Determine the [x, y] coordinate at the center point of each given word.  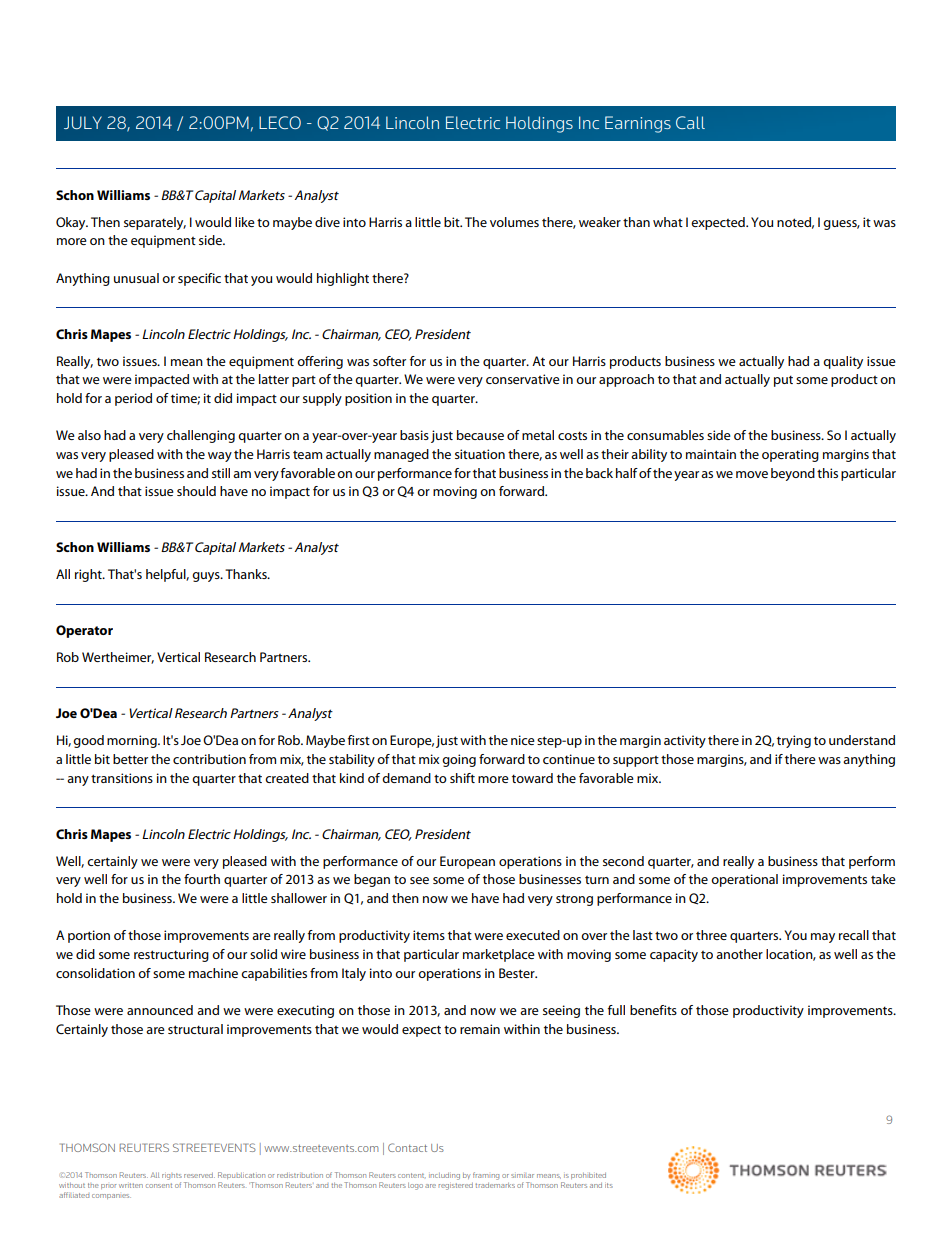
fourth [202, 879]
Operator [84, 631]
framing [486, 1176]
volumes [514, 222]
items [429, 935]
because [480, 435]
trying [794, 741]
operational [744, 880]
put [783, 381]
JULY [83, 122]
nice [523, 740]
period [133, 399]
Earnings [638, 124]
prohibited [588, 1176]
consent [159, 1185]
